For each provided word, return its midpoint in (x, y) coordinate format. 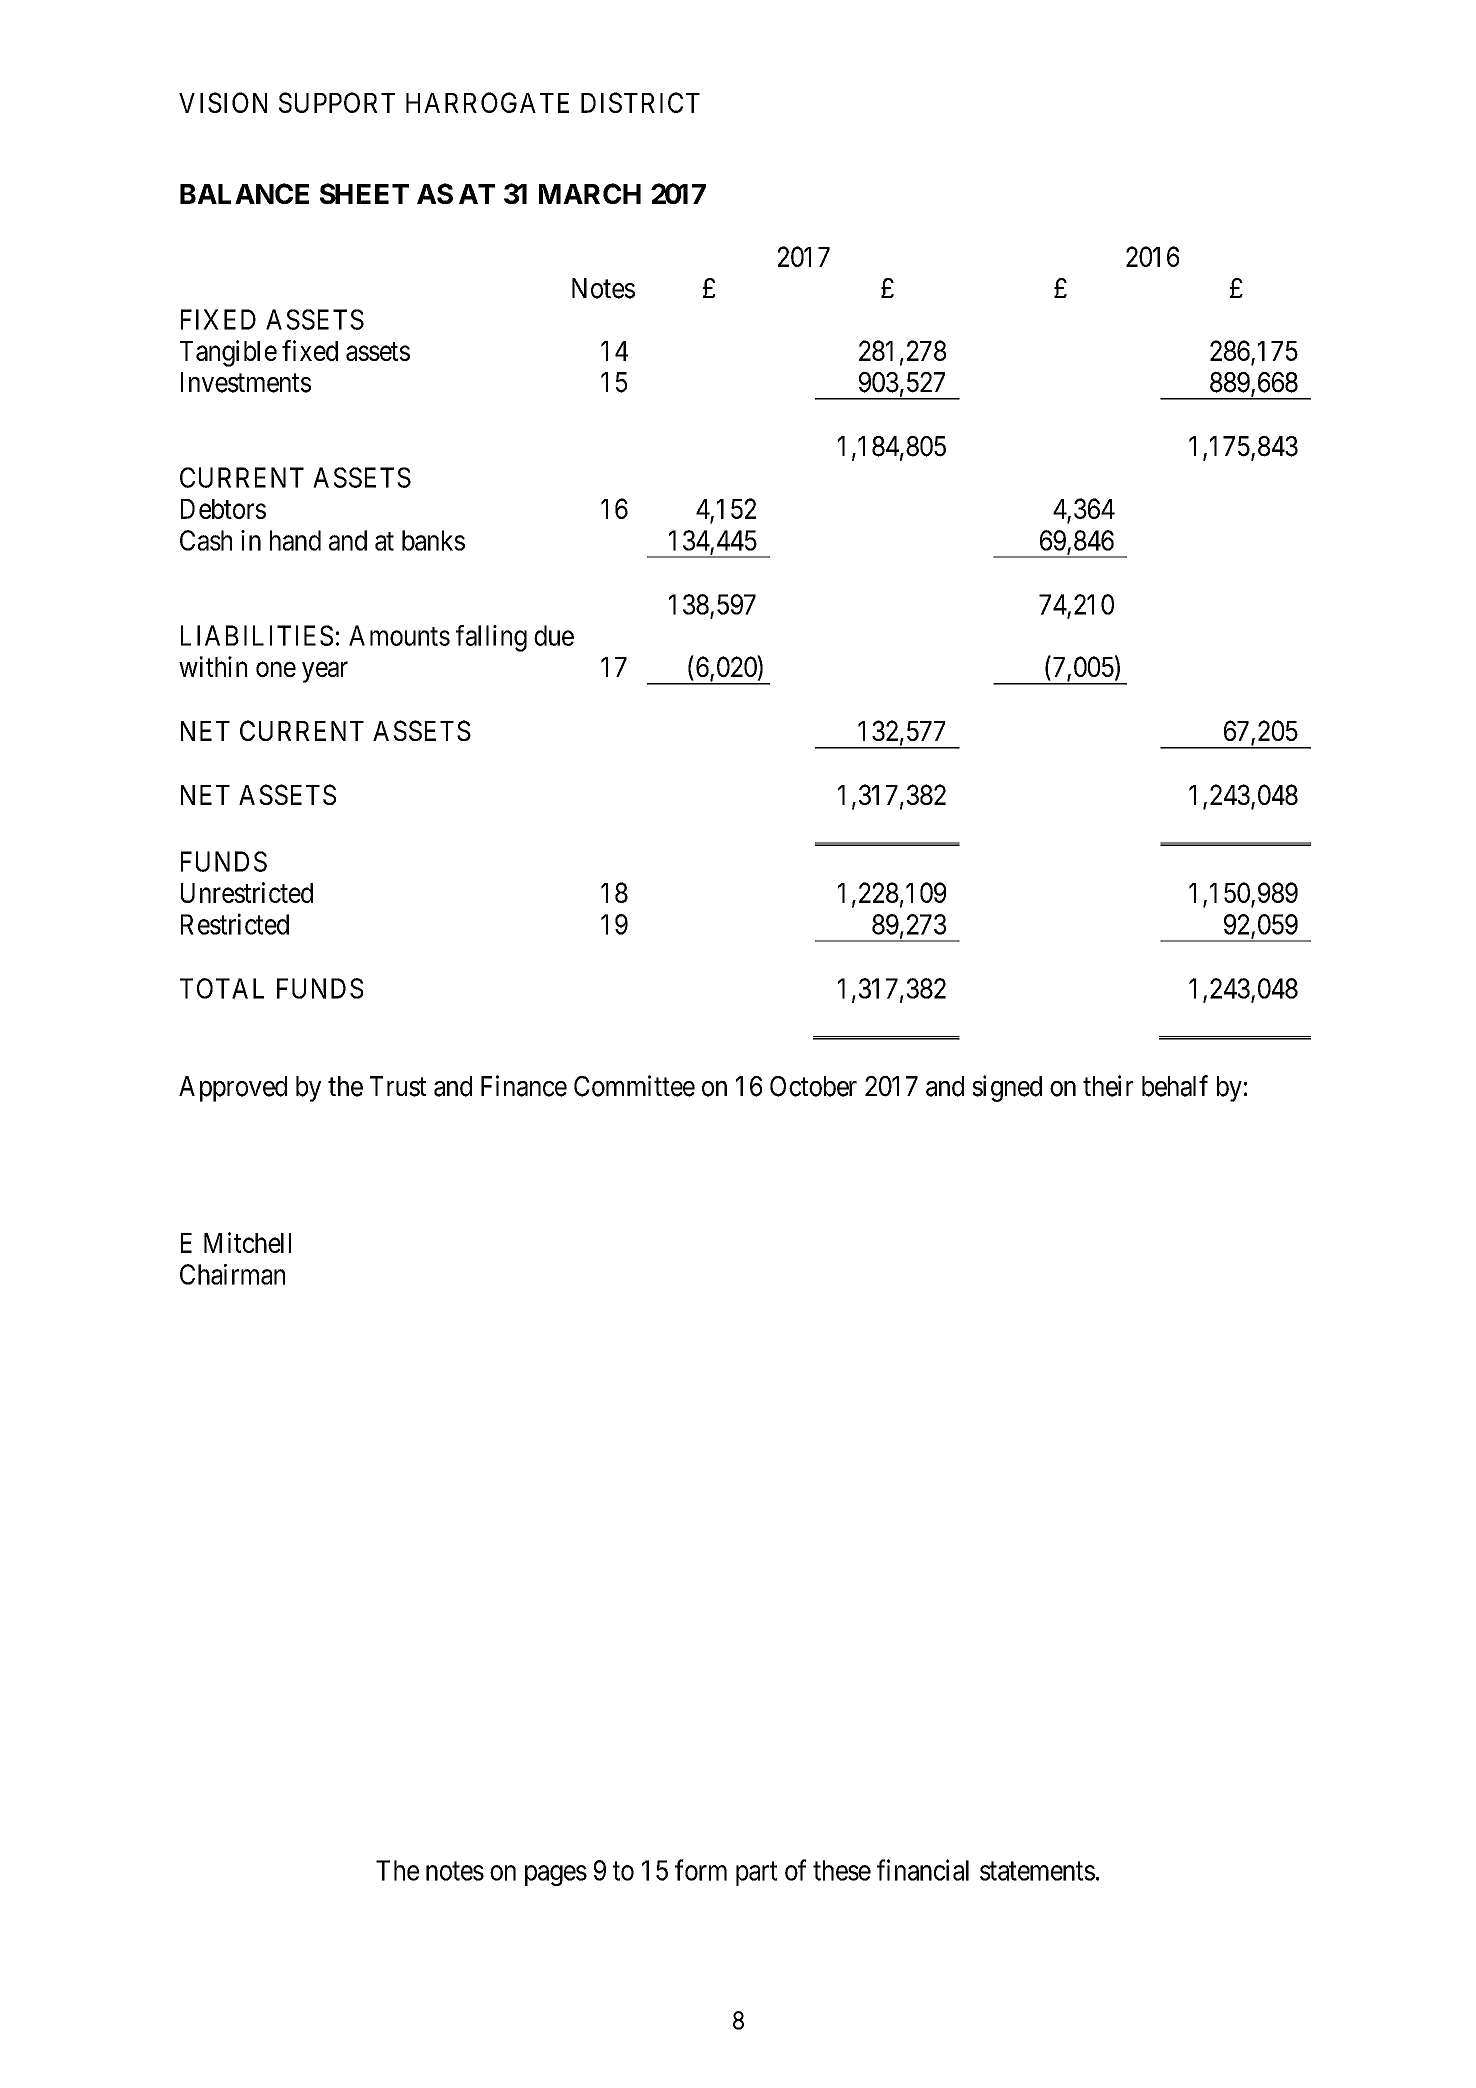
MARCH (590, 193)
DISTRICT (640, 102)
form (701, 1870)
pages (556, 1875)
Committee (634, 1086)
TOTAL (222, 988)
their (1108, 1086)
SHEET (364, 193)
